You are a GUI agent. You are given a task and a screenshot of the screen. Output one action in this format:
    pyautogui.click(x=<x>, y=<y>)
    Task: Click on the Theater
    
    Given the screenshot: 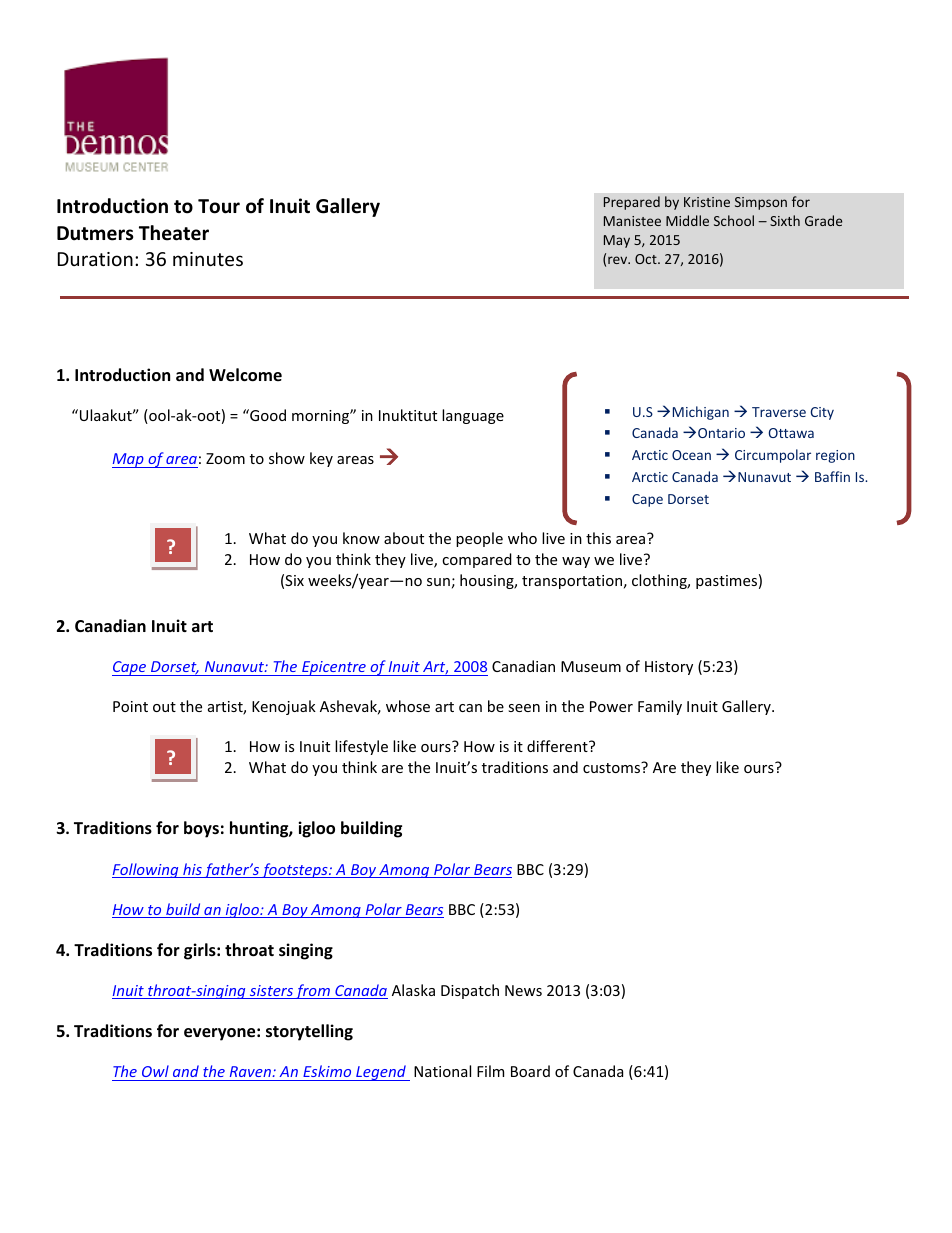 What is the action you would take?
    pyautogui.click(x=174, y=233)
